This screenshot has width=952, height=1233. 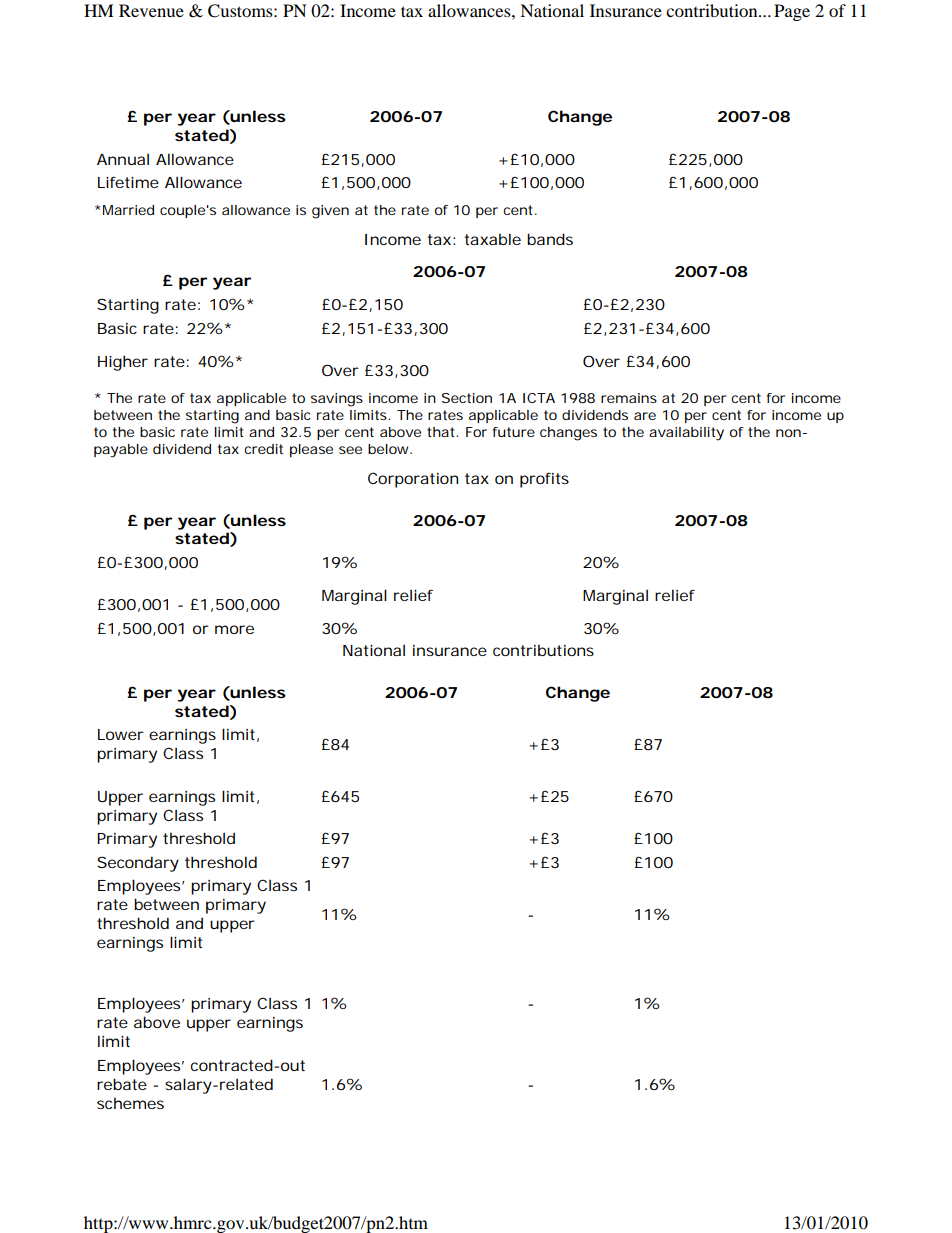 I want to click on Secondary, so click(x=138, y=864).
